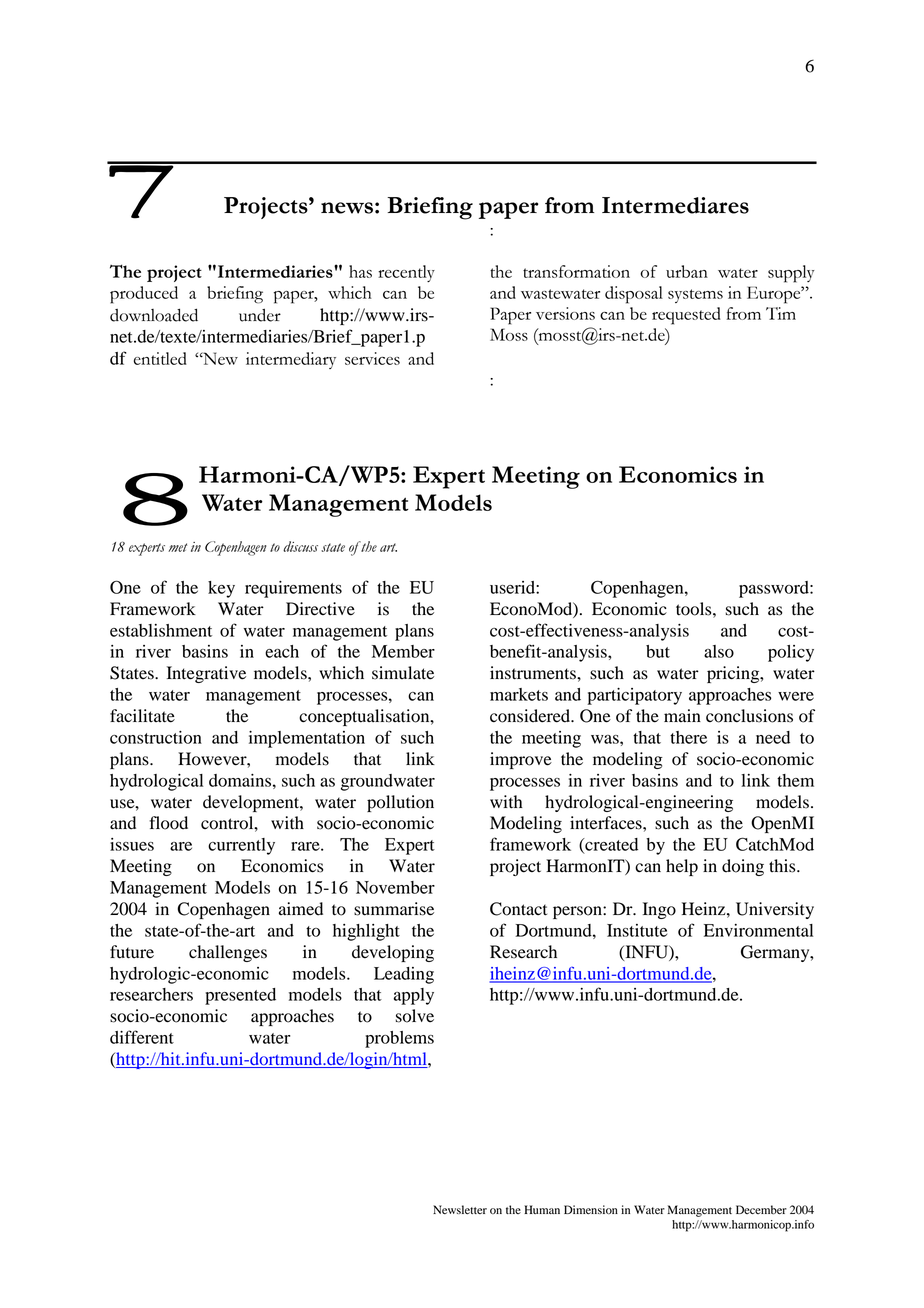  Describe the element at coordinates (659, 910) in the screenshot. I see `Ingo` at that location.
